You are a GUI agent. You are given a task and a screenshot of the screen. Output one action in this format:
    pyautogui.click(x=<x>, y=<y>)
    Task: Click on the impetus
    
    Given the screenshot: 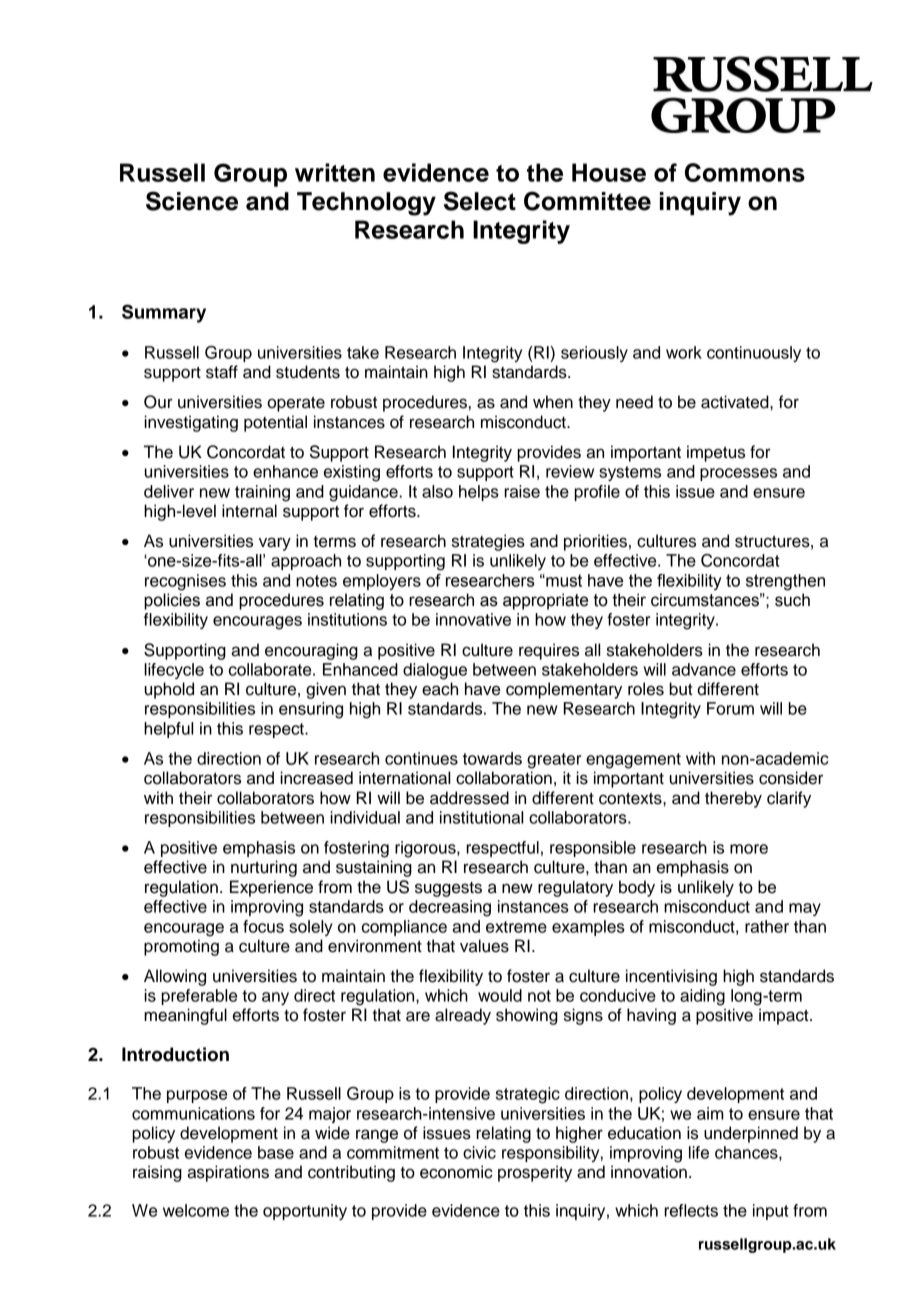 What is the action you would take?
    pyautogui.click(x=716, y=453)
